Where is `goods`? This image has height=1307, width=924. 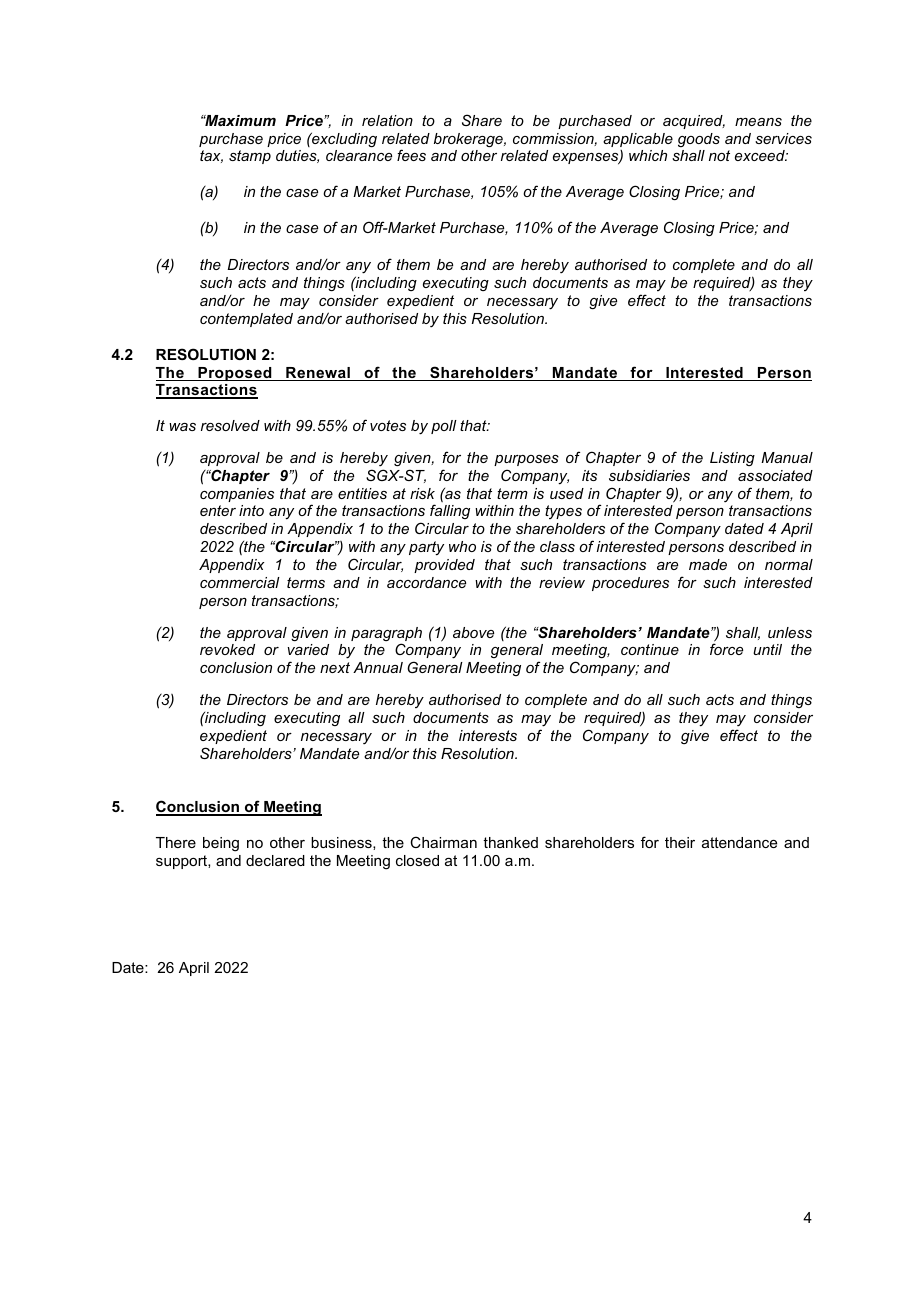
goods is located at coordinates (699, 140).
